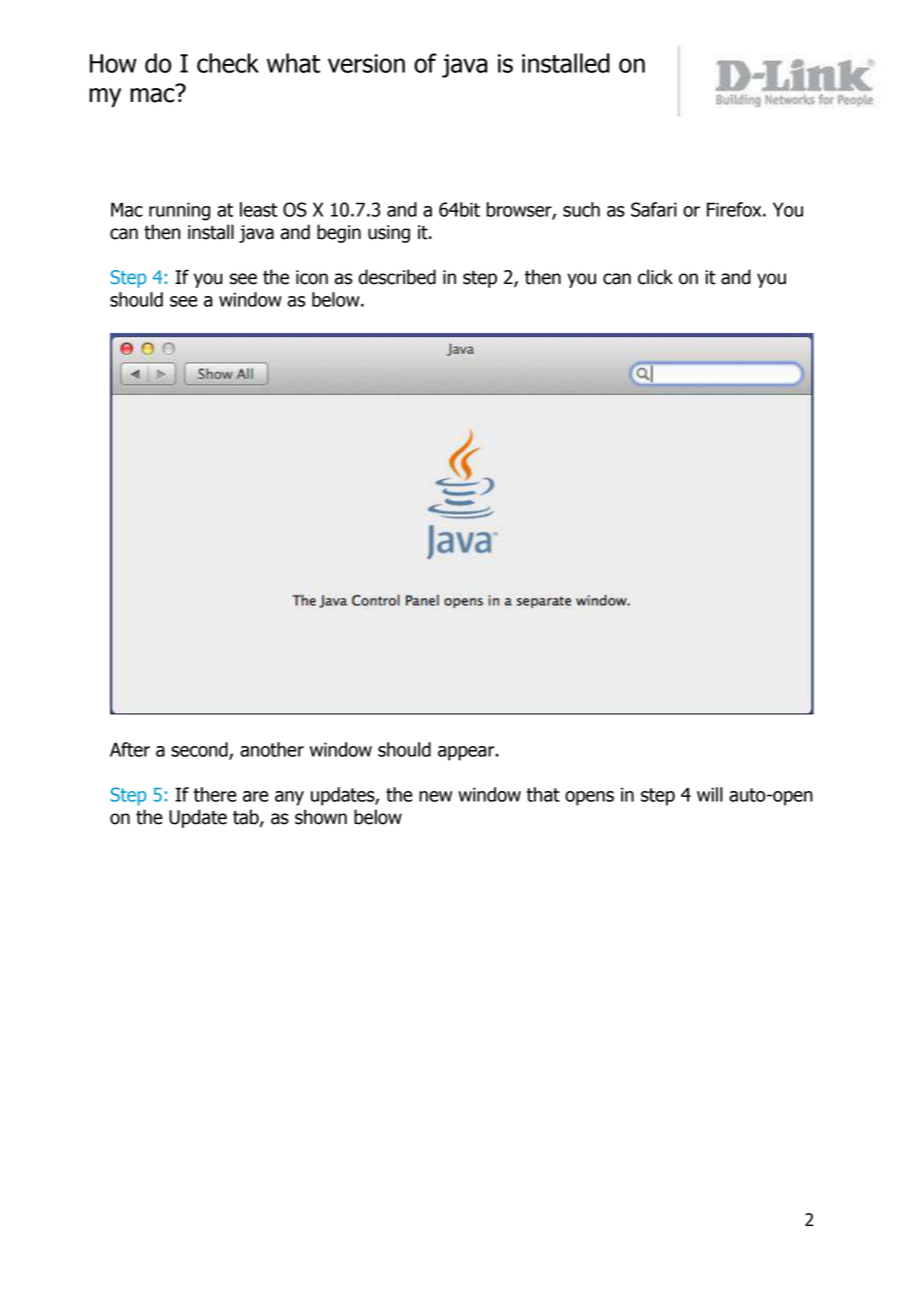 This document has height=1308, width=924. I want to click on check, so click(228, 63).
